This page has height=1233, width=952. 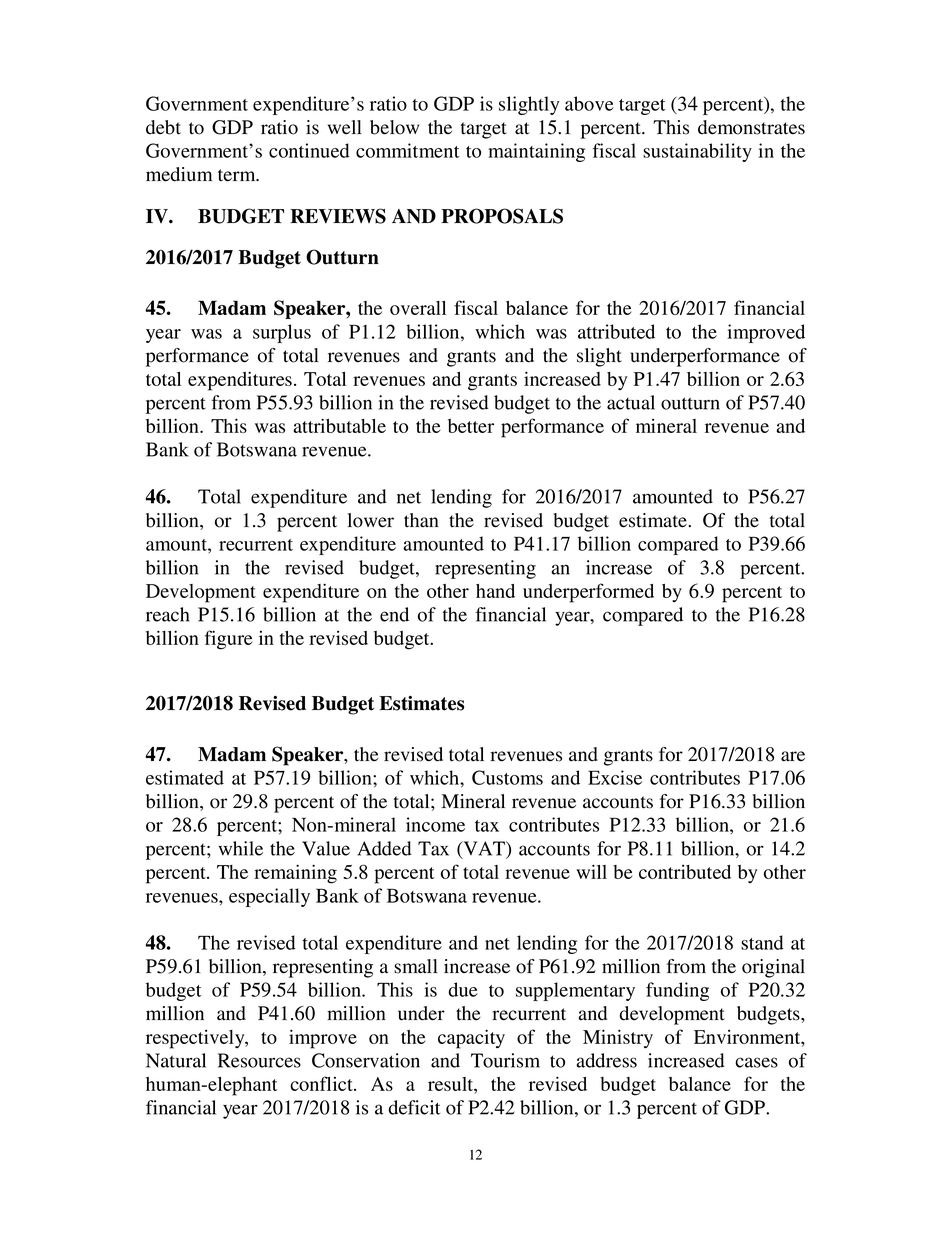 What do you see at coordinates (435, 824) in the page?
I see `income` at bounding box center [435, 824].
